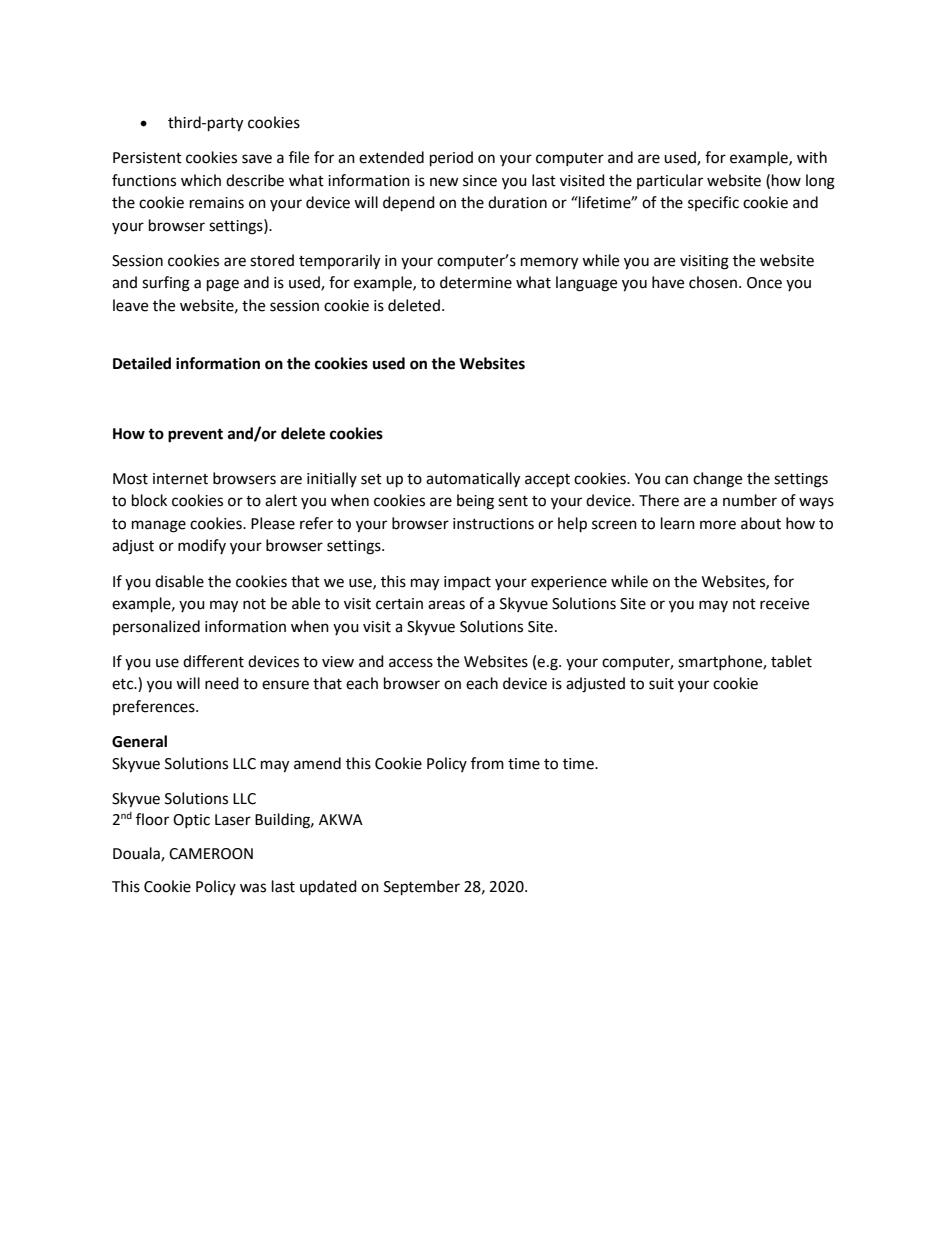  What do you see at coordinates (480, 181) in the screenshot?
I see `since` at bounding box center [480, 181].
